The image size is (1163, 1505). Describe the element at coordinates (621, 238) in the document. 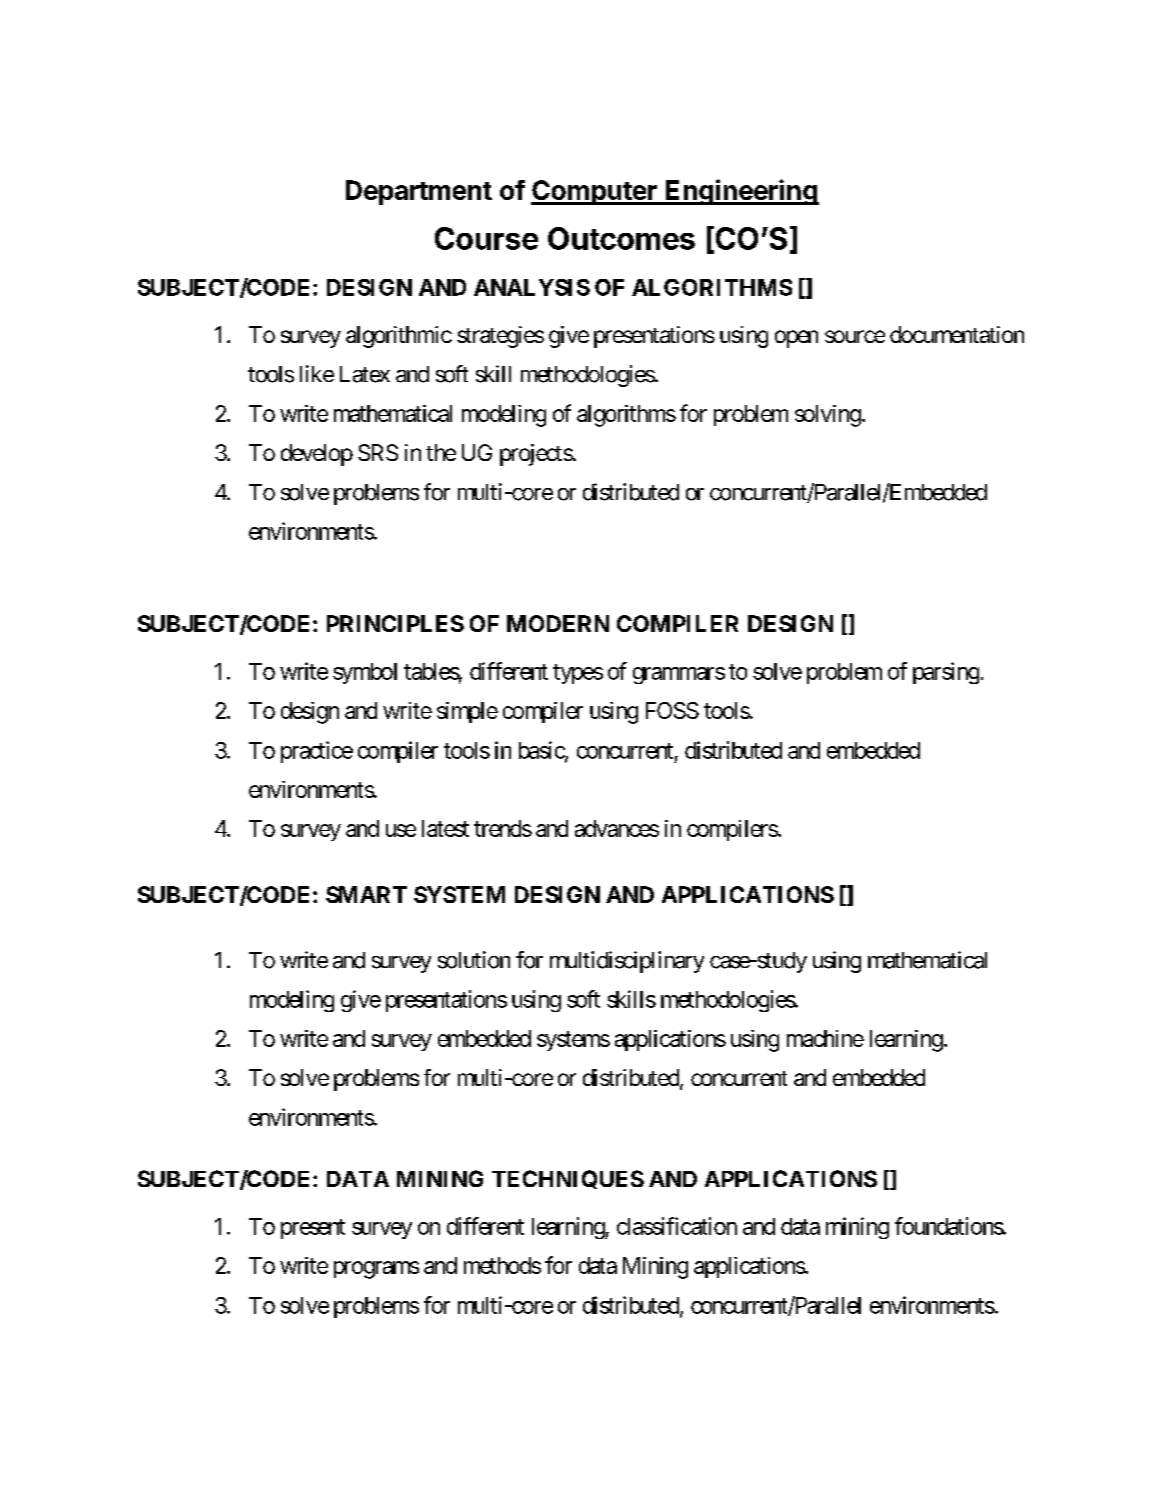

I see `Outcomes` at that location.
